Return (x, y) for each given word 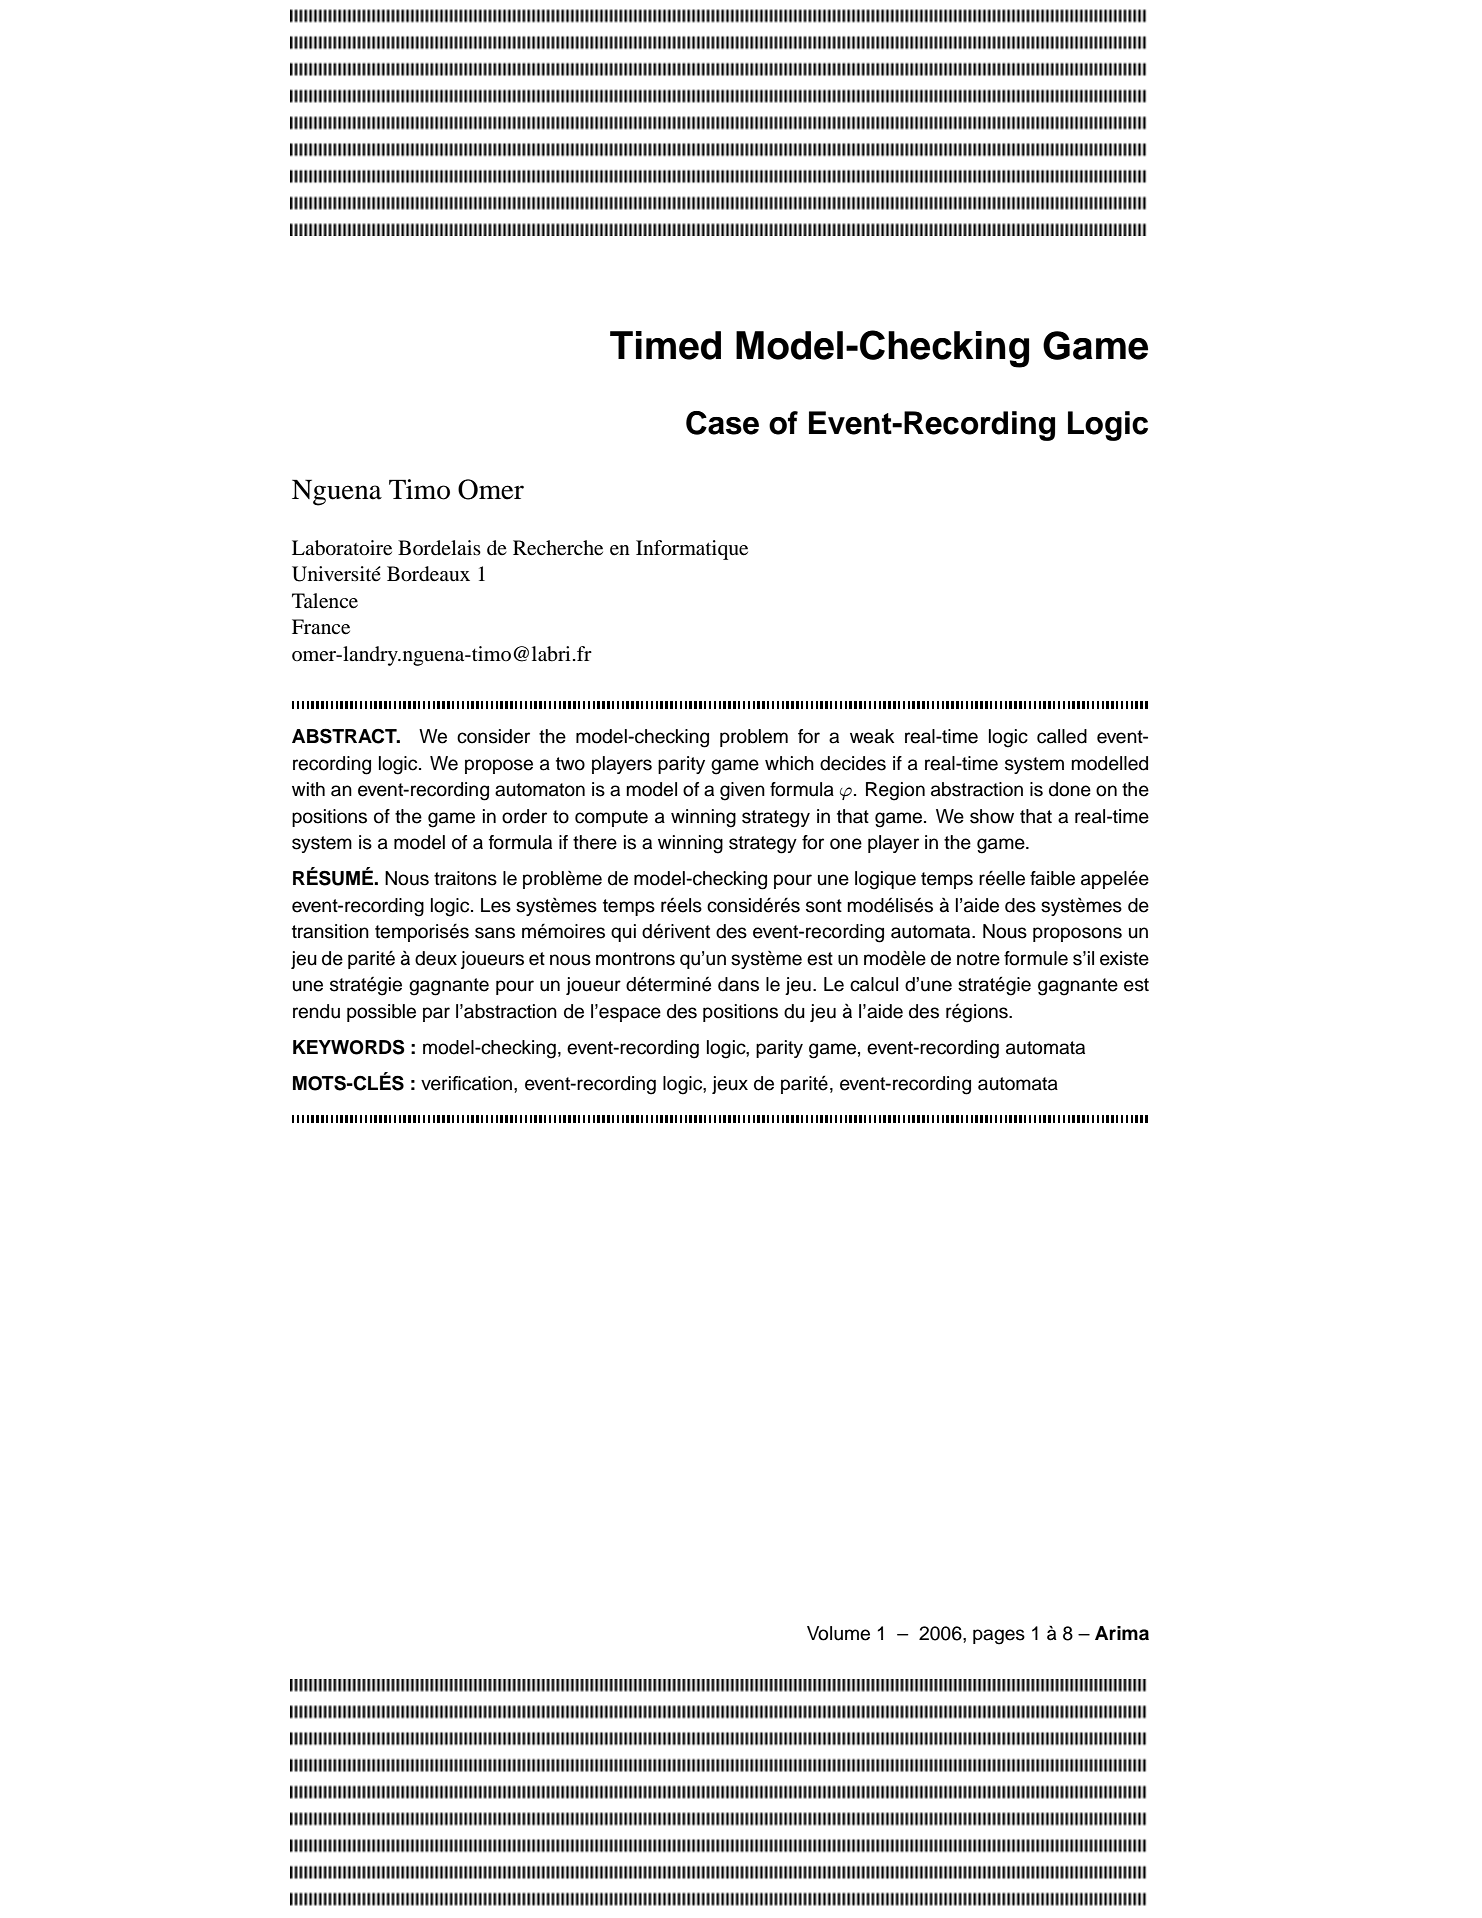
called (1062, 736)
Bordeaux (428, 574)
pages (999, 1637)
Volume (838, 1633)
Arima (1122, 1633)
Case (722, 423)
